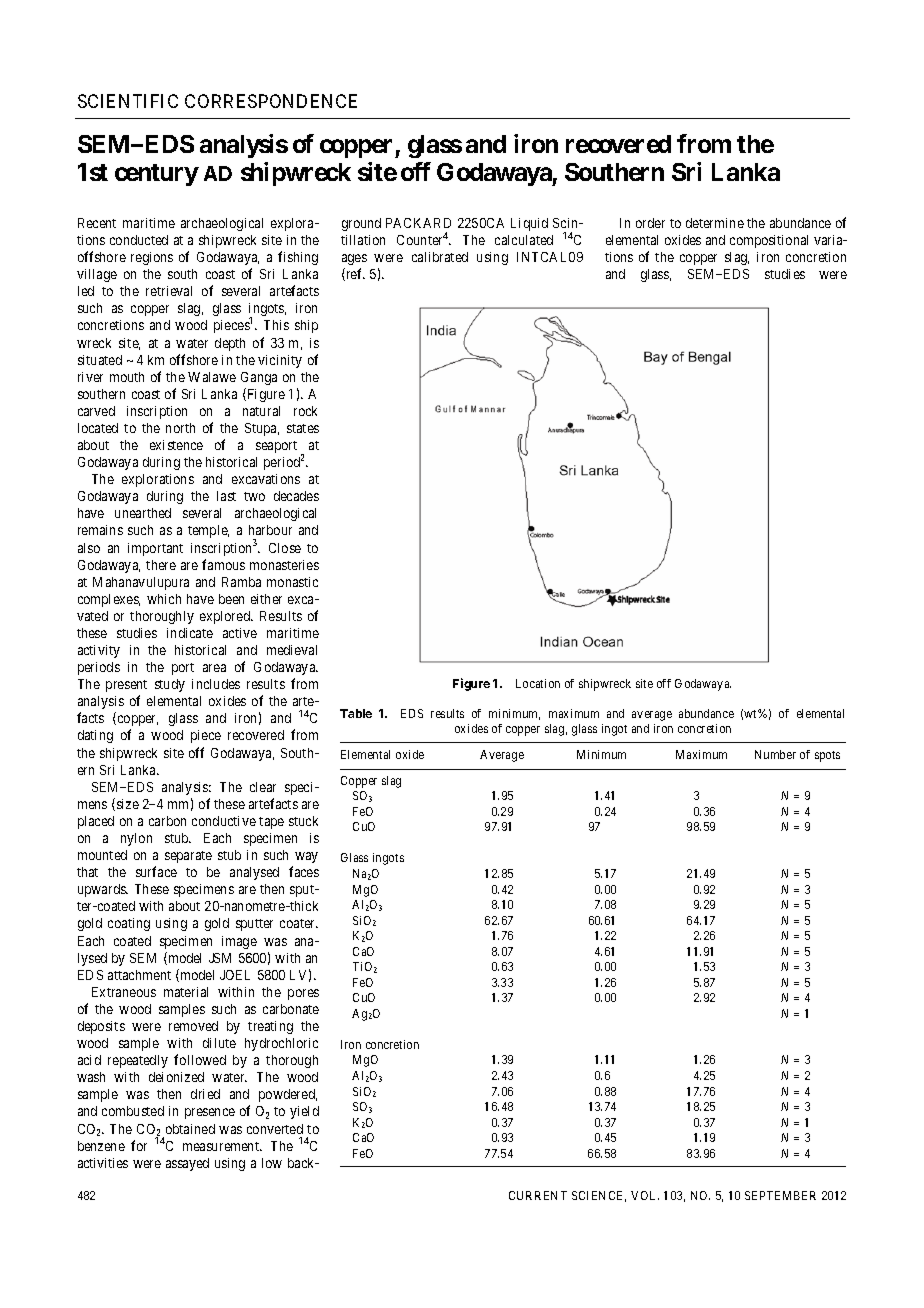  What do you see at coordinates (305, 411) in the screenshot?
I see `rock` at bounding box center [305, 411].
